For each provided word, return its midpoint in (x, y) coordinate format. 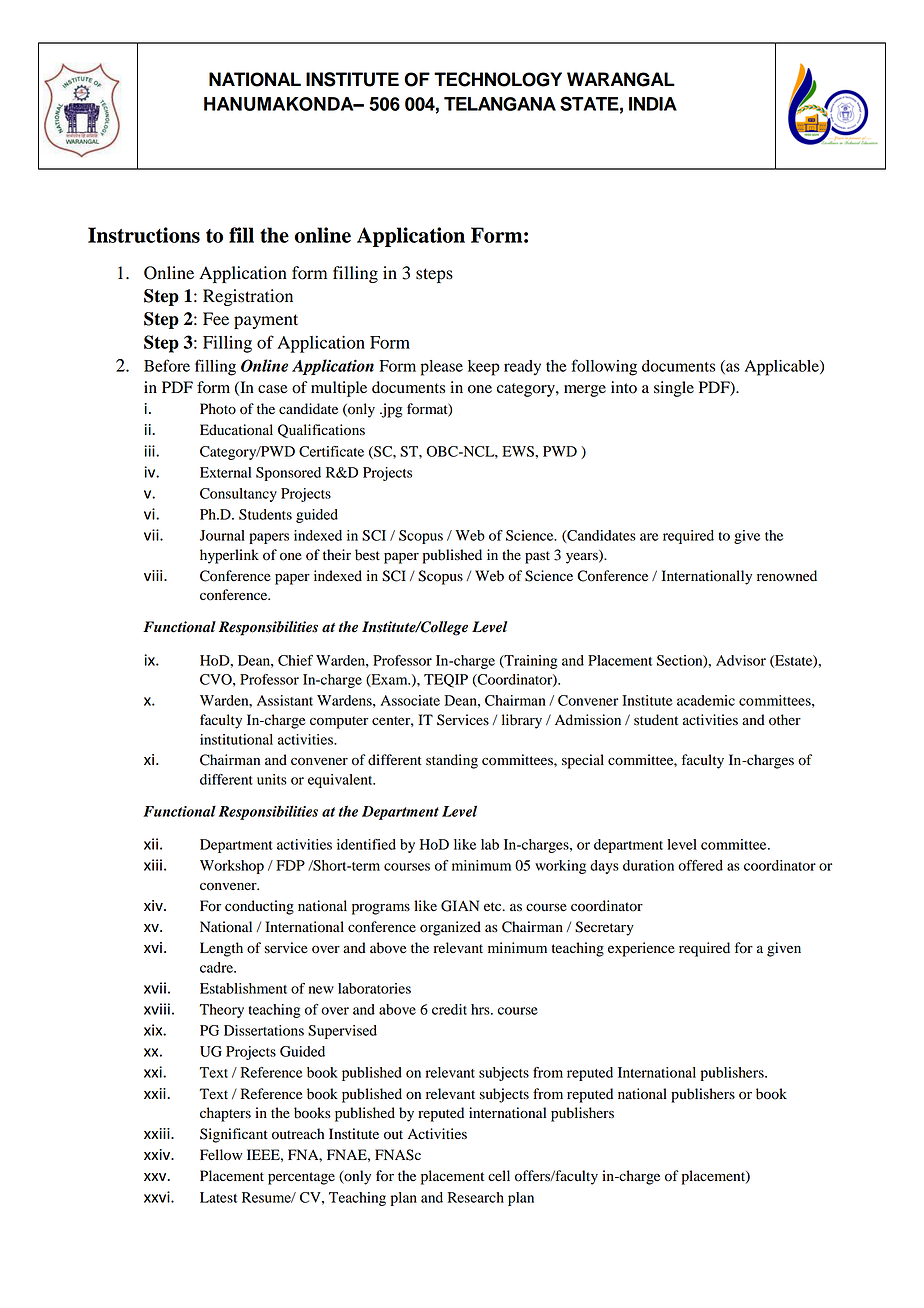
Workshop (232, 867)
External (225, 472)
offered (700, 865)
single (674, 389)
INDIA (653, 104)
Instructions (144, 235)
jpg (391, 410)
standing (452, 761)
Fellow (221, 1155)
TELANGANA (500, 104)
